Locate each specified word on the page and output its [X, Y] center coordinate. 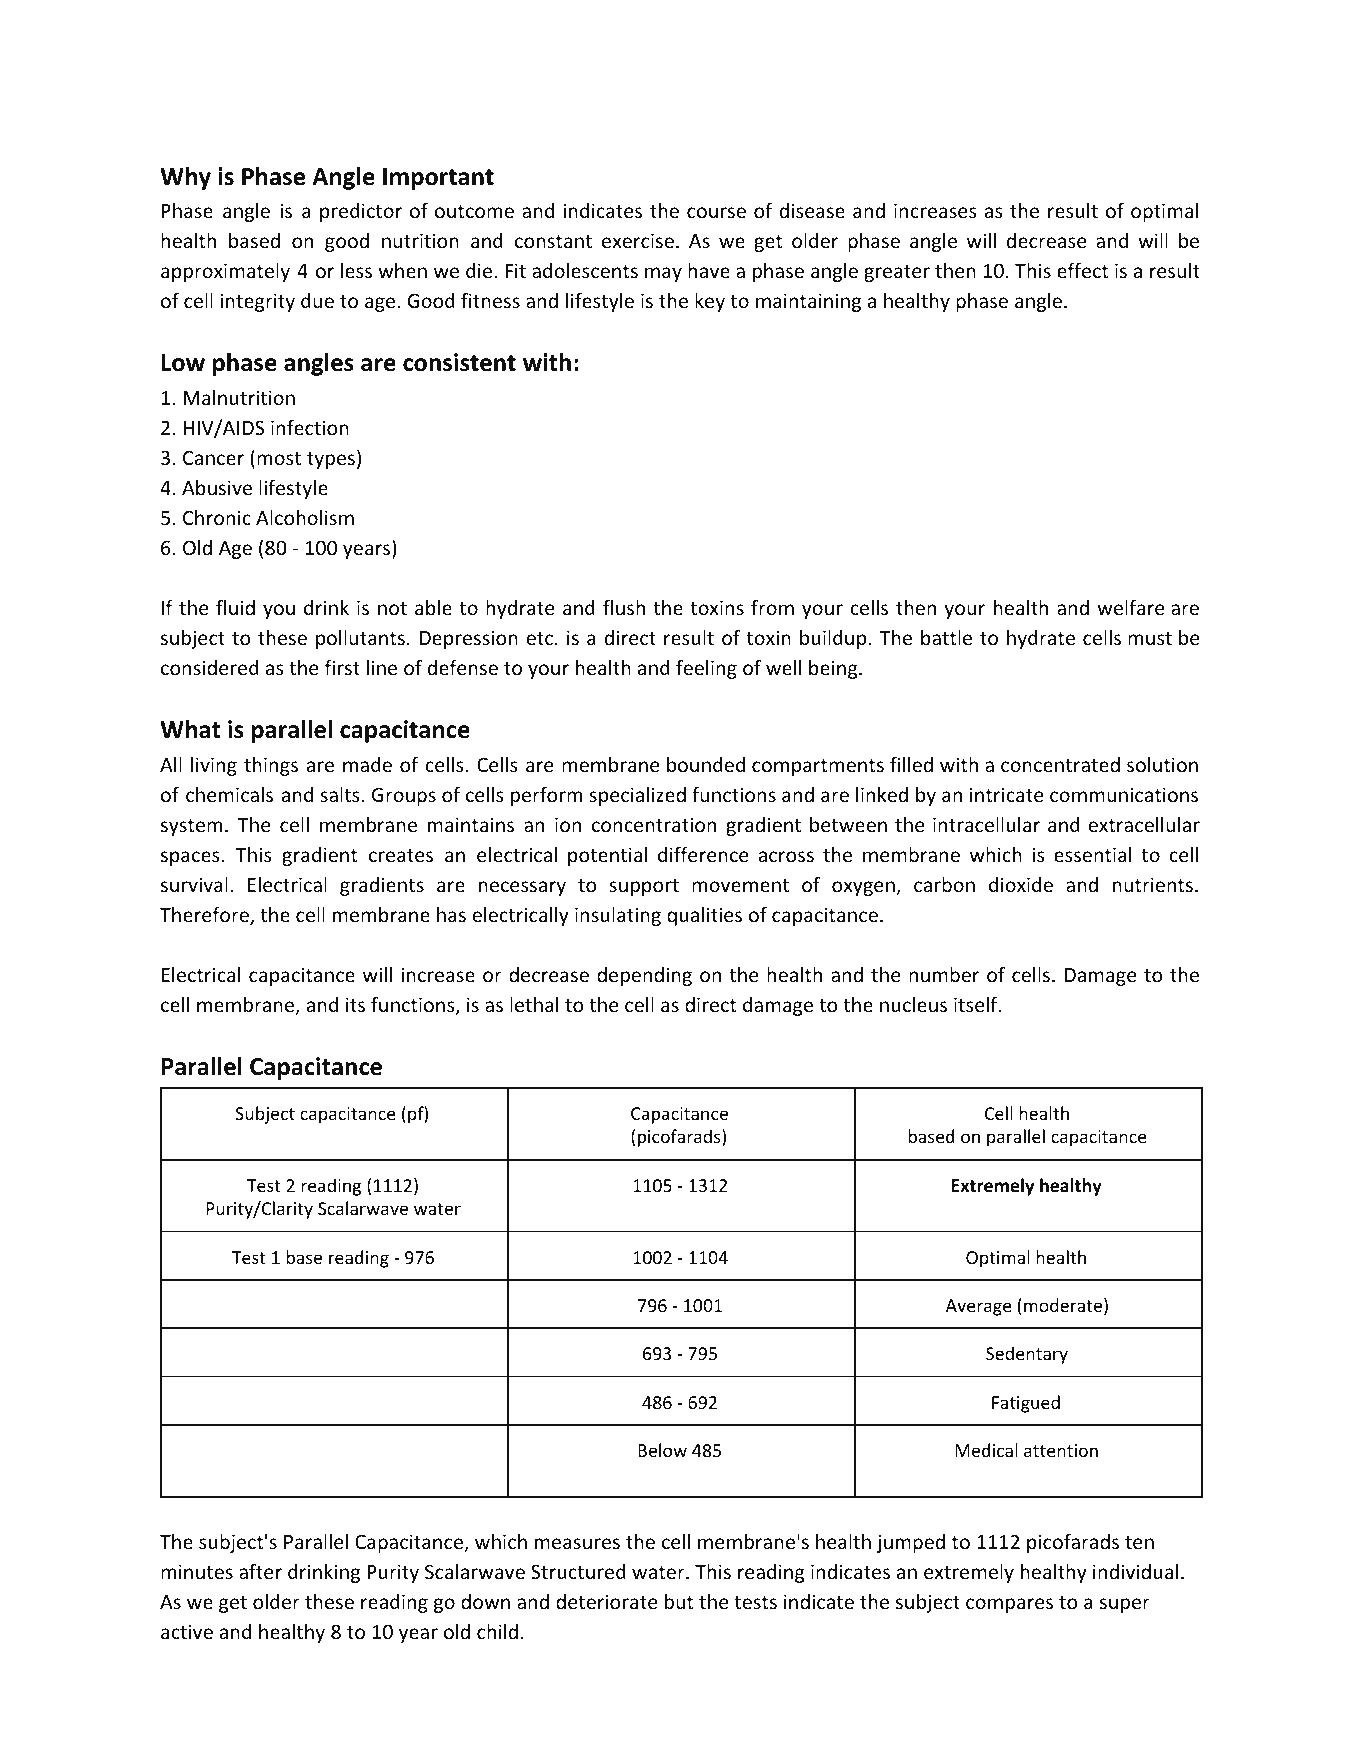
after [260, 1571]
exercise [638, 240]
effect [1083, 270]
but [679, 1601]
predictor [361, 212]
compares [1009, 1605]
